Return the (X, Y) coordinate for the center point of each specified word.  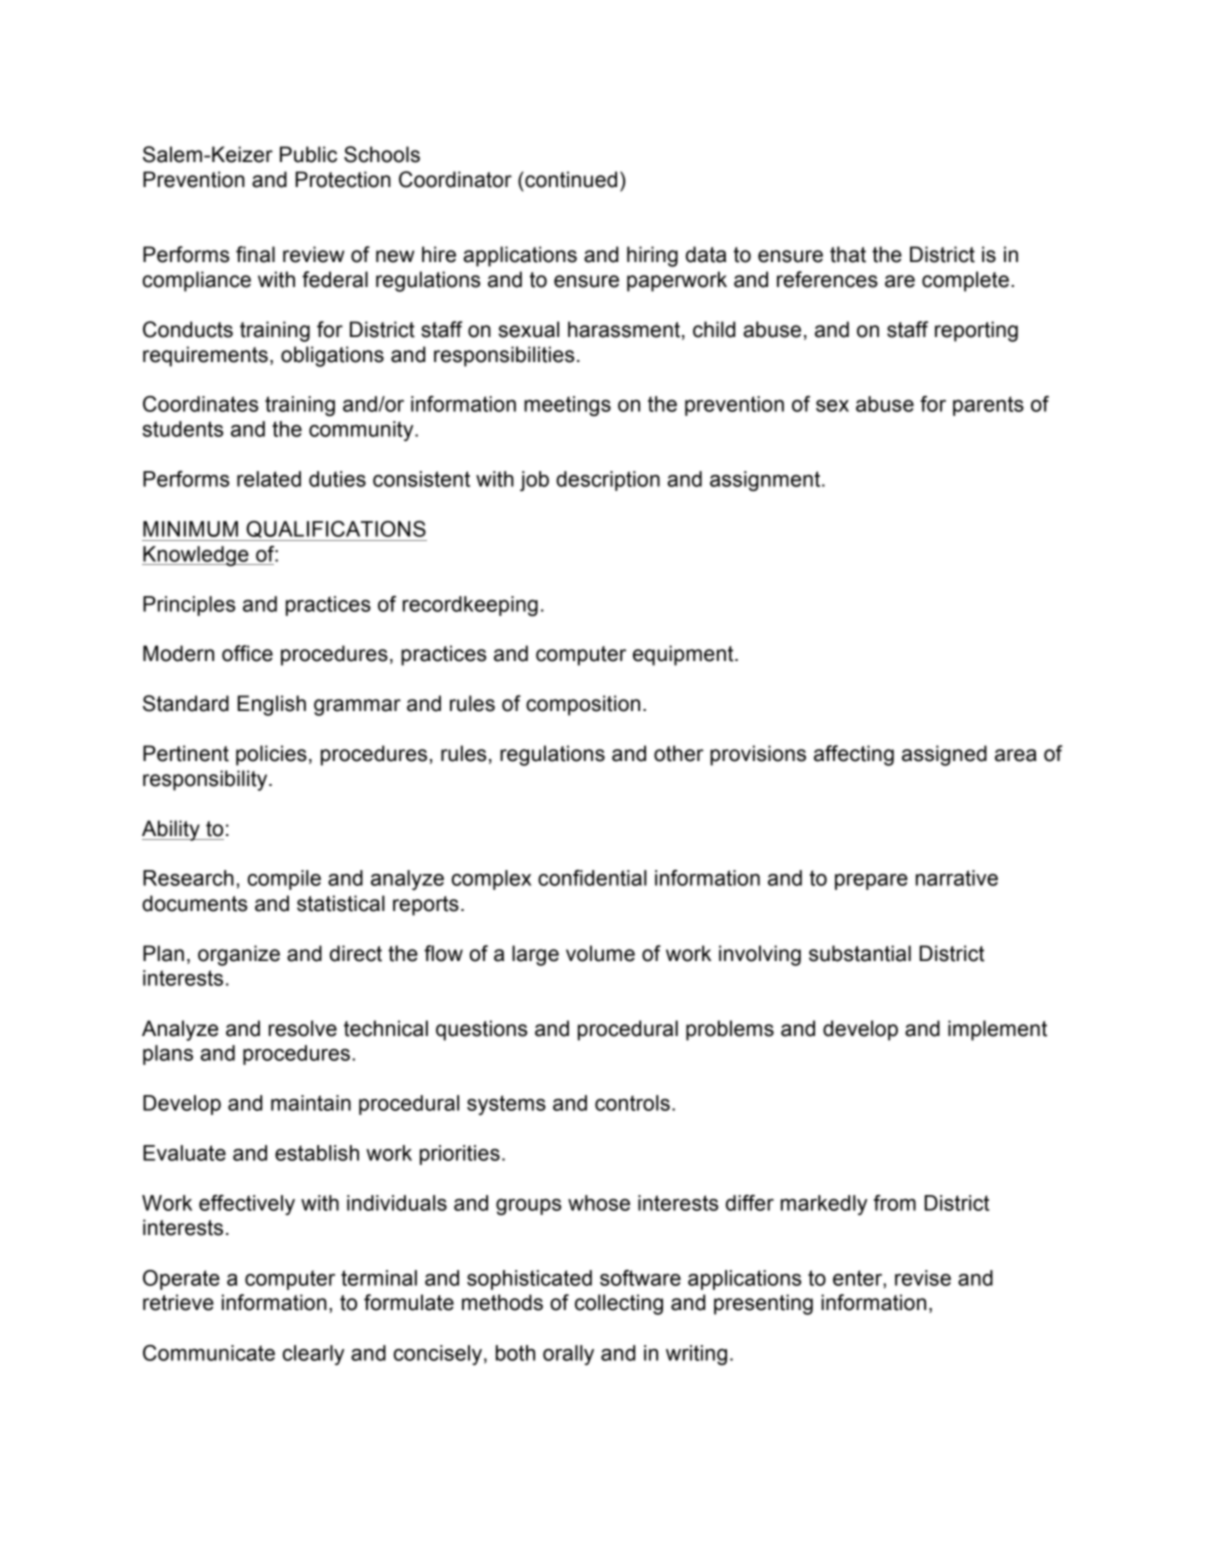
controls (632, 1103)
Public (308, 154)
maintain (311, 1103)
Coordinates (200, 404)
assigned (944, 755)
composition (583, 705)
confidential (592, 878)
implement (997, 1030)
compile (284, 880)
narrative (957, 878)
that (848, 254)
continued (570, 179)
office (247, 653)
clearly (313, 1355)
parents (988, 406)
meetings (567, 406)
